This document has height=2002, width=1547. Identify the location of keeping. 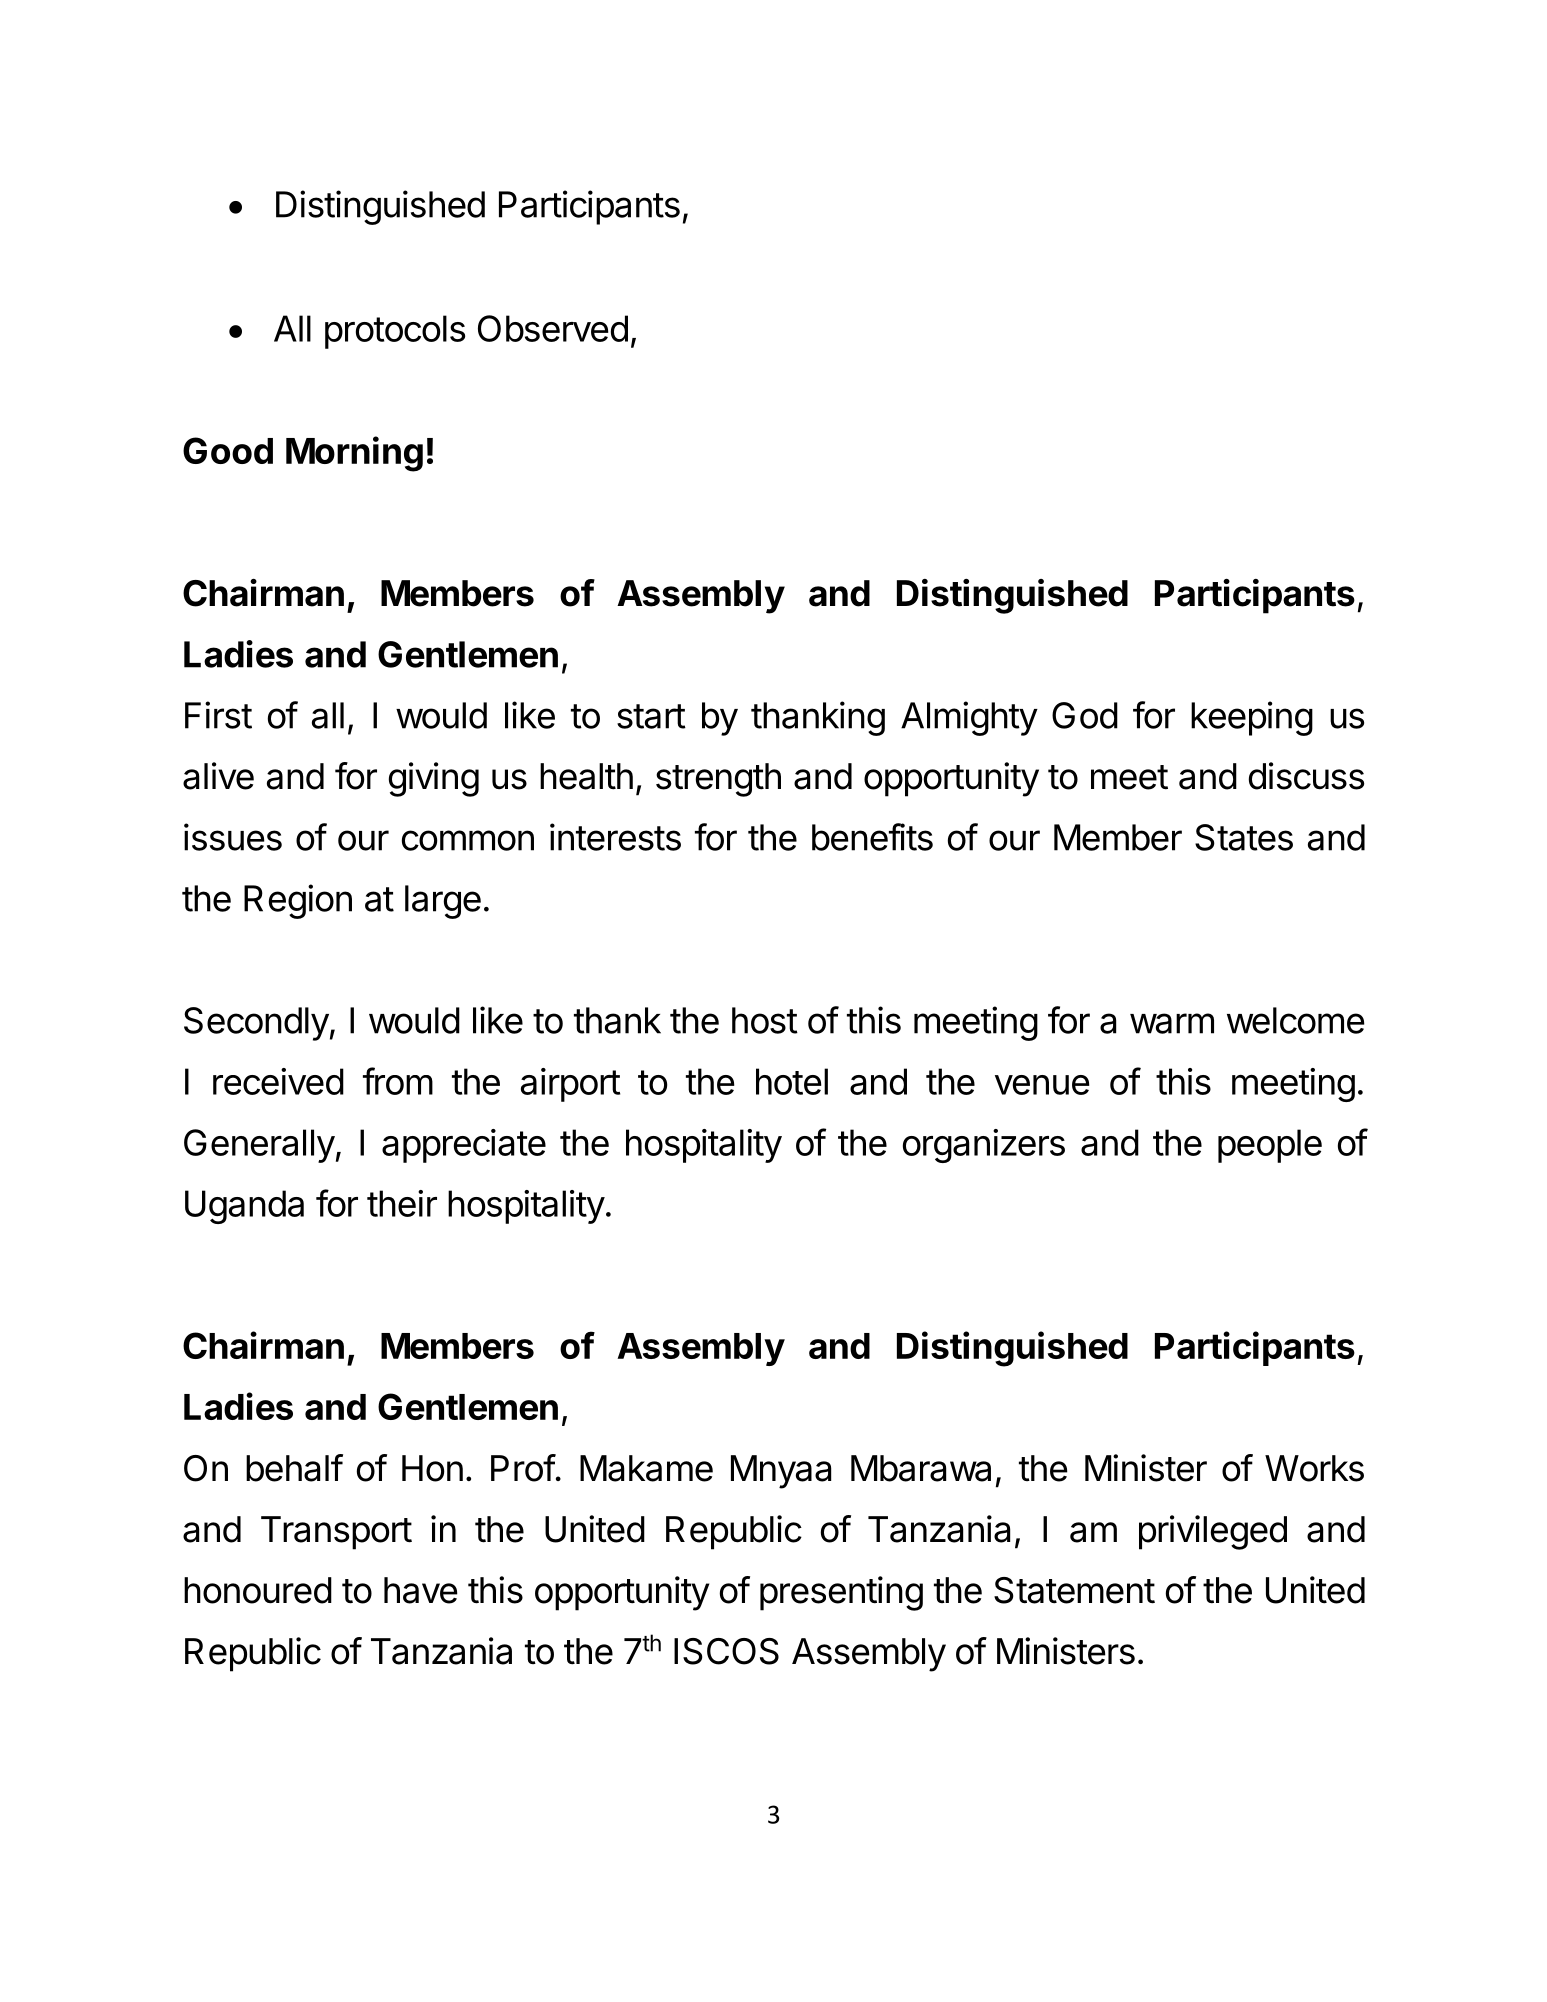
(1252, 718).
